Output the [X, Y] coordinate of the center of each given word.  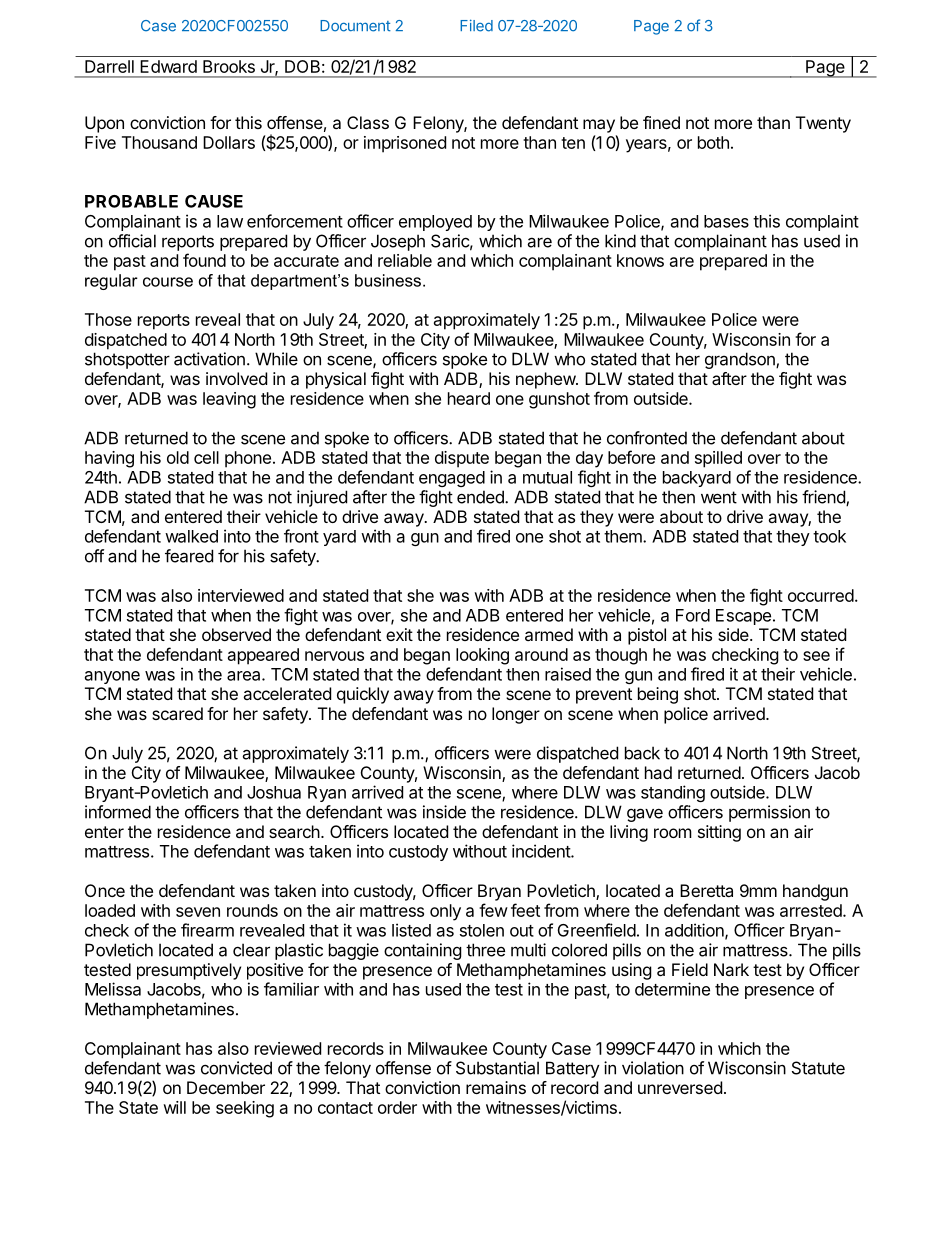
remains [496, 1087]
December [226, 1087]
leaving [229, 400]
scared [177, 713]
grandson [741, 360]
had [658, 772]
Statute [818, 1068]
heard [469, 398]
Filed [476, 25]
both [713, 142]
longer [516, 715]
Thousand [159, 142]
